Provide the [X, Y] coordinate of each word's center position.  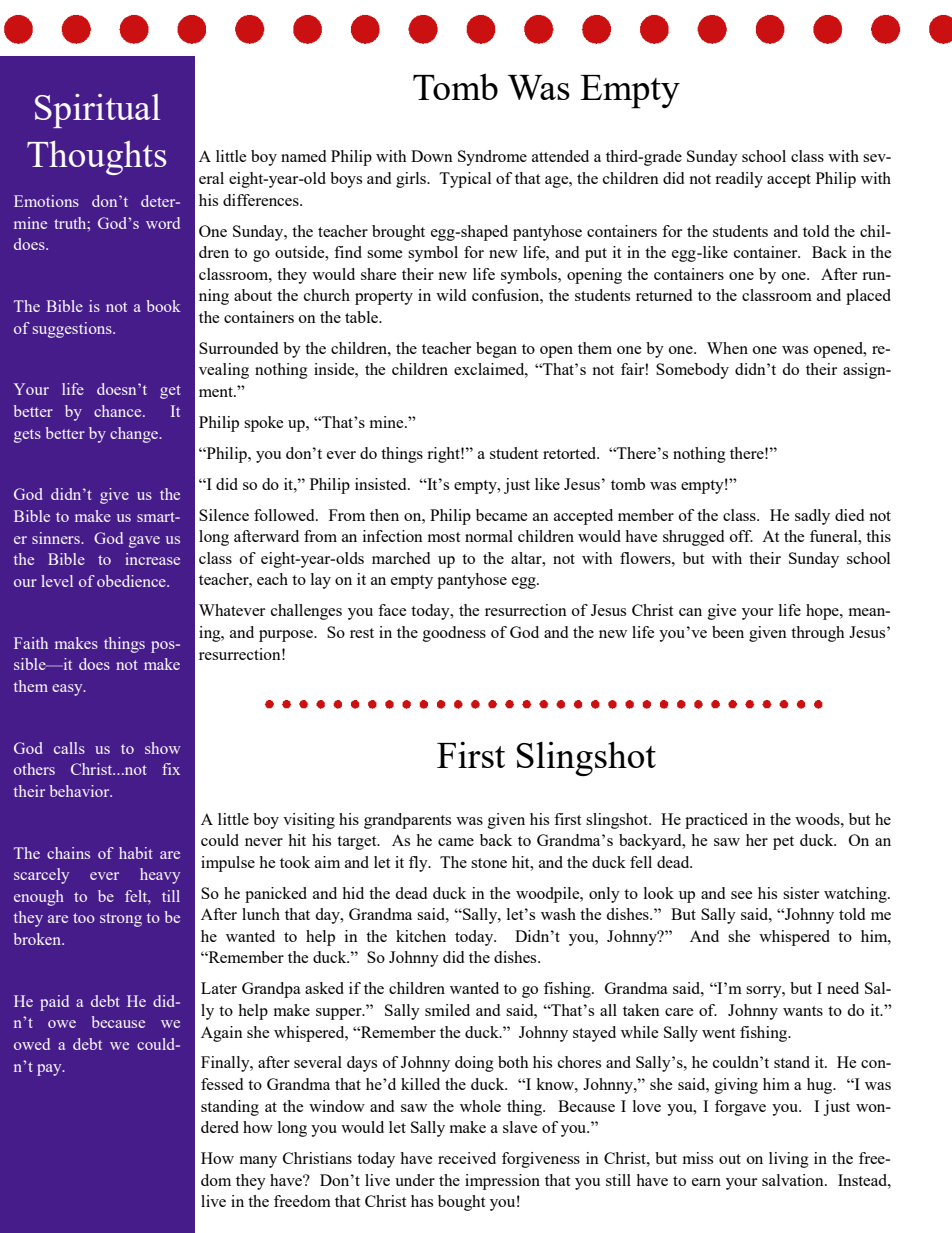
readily [739, 180]
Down [432, 156]
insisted [382, 484]
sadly [812, 517]
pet [783, 843]
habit [136, 853]
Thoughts [97, 158]
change [135, 435]
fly [419, 864]
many [258, 1162]
